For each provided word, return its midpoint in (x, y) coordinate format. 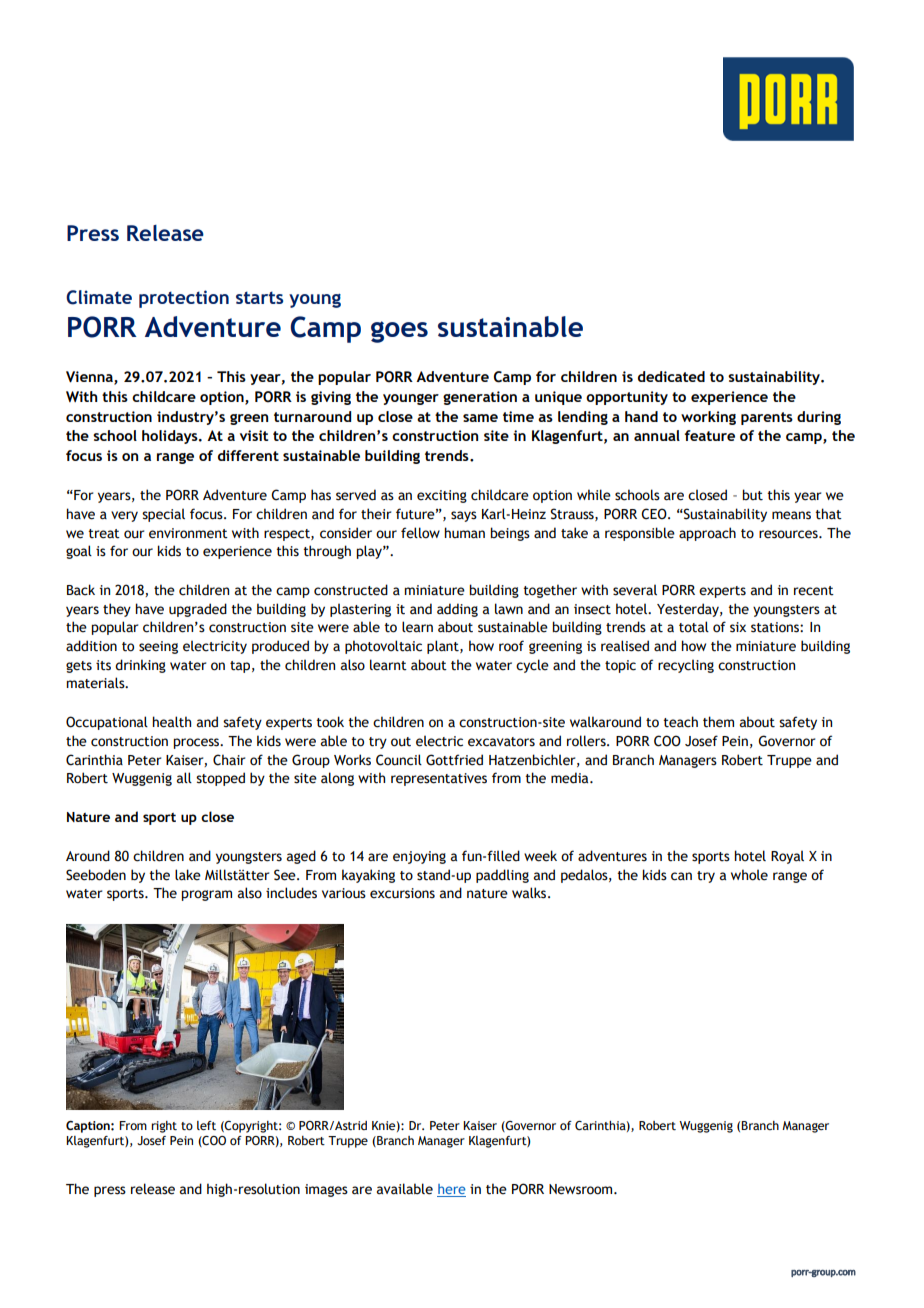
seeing (158, 647)
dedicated (671, 376)
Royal (787, 857)
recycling (686, 666)
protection (184, 299)
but (752, 495)
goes (399, 332)
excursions (402, 893)
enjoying (419, 857)
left (206, 1125)
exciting (442, 496)
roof (511, 646)
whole (749, 875)
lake (188, 875)
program (206, 895)
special (163, 515)
